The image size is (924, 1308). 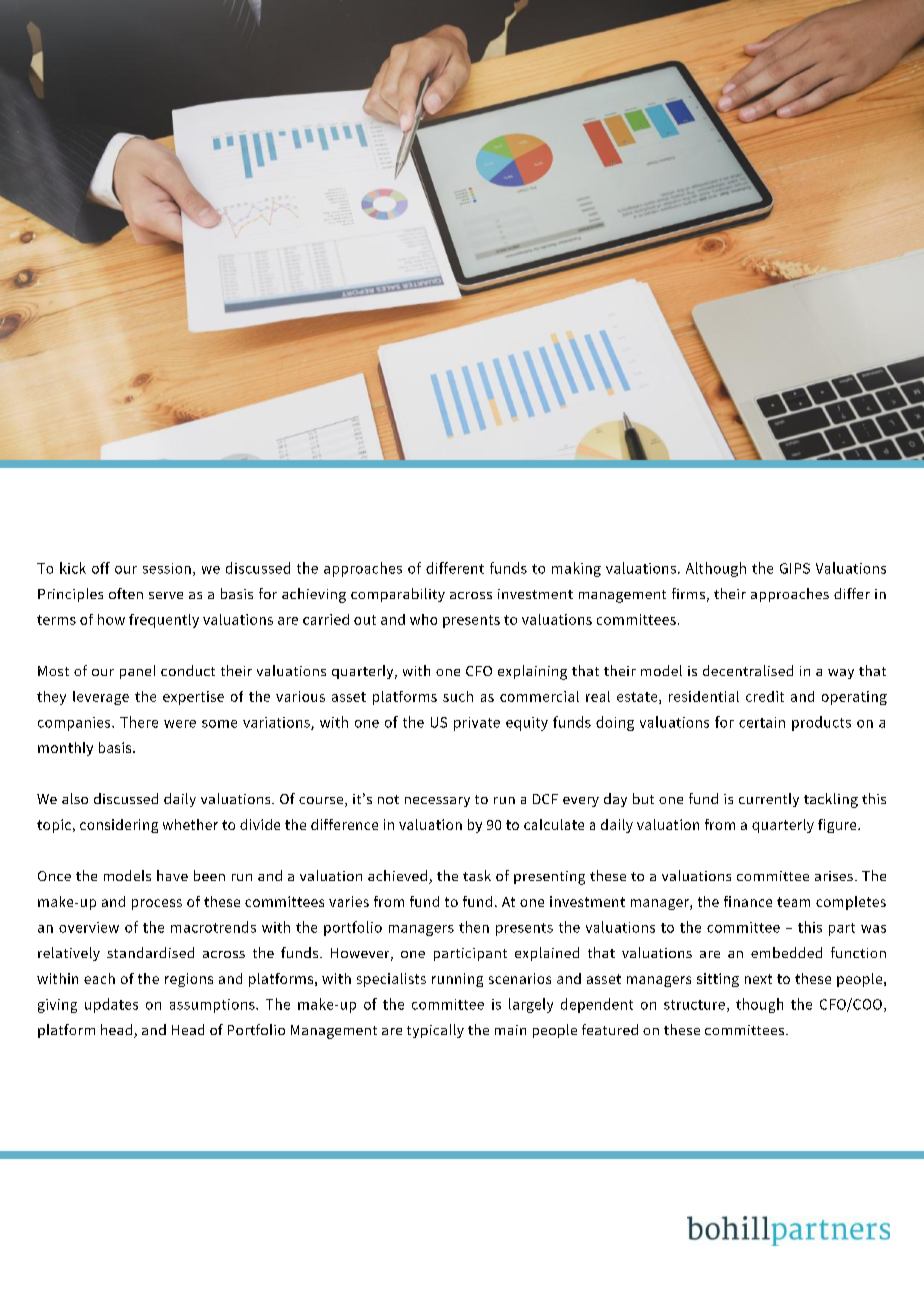 What do you see at coordinates (111, 1005) in the screenshot?
I see `updates` at bounding box center [111, 1005].
